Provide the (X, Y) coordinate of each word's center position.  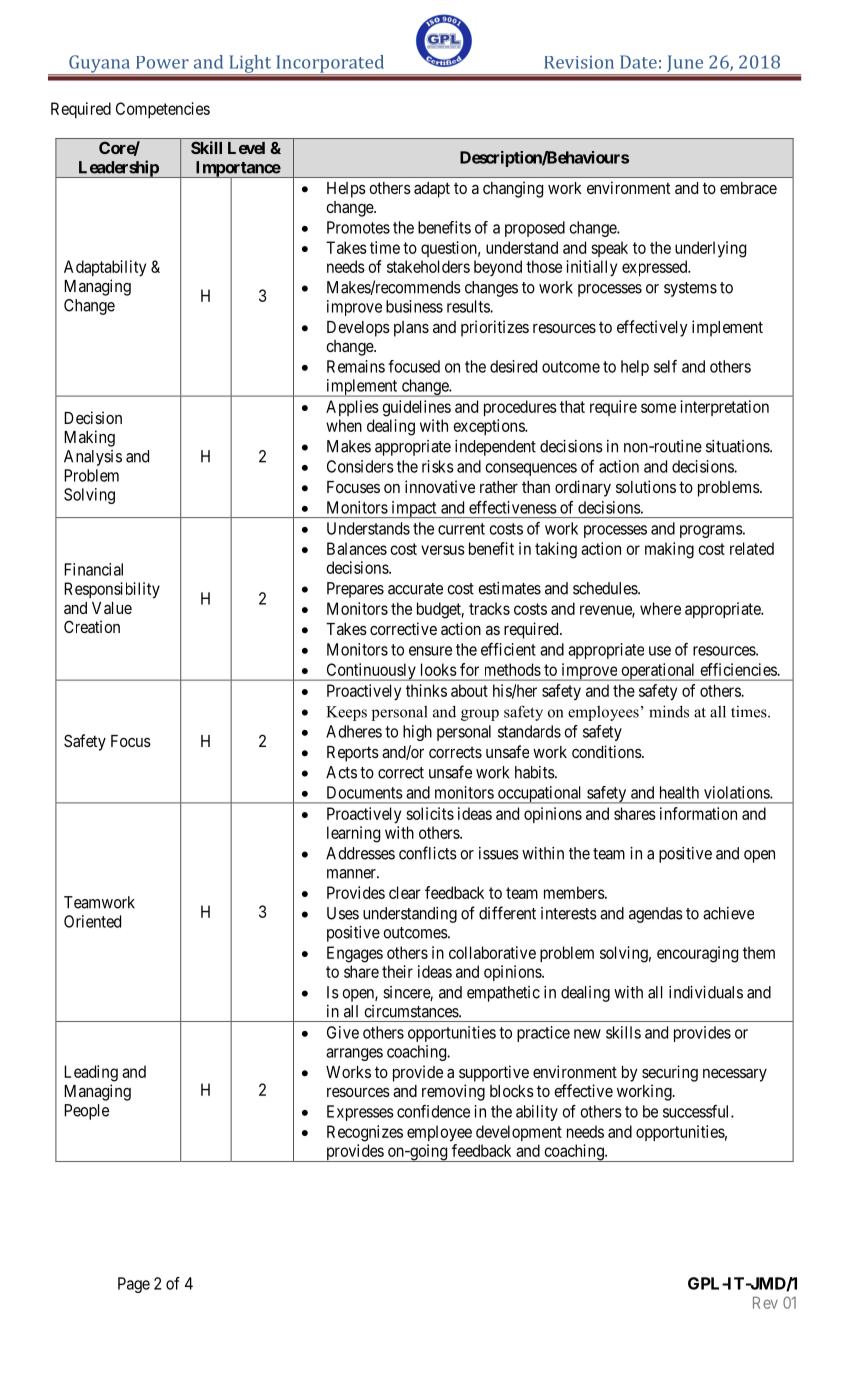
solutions (646, 486)
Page (134, 1285)
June (685, 65)
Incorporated (330, 65)
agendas (656, 915)
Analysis (93, 458)
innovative (440, 486)
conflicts (428, 853)
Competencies (163, 110)
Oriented (92, 921)
